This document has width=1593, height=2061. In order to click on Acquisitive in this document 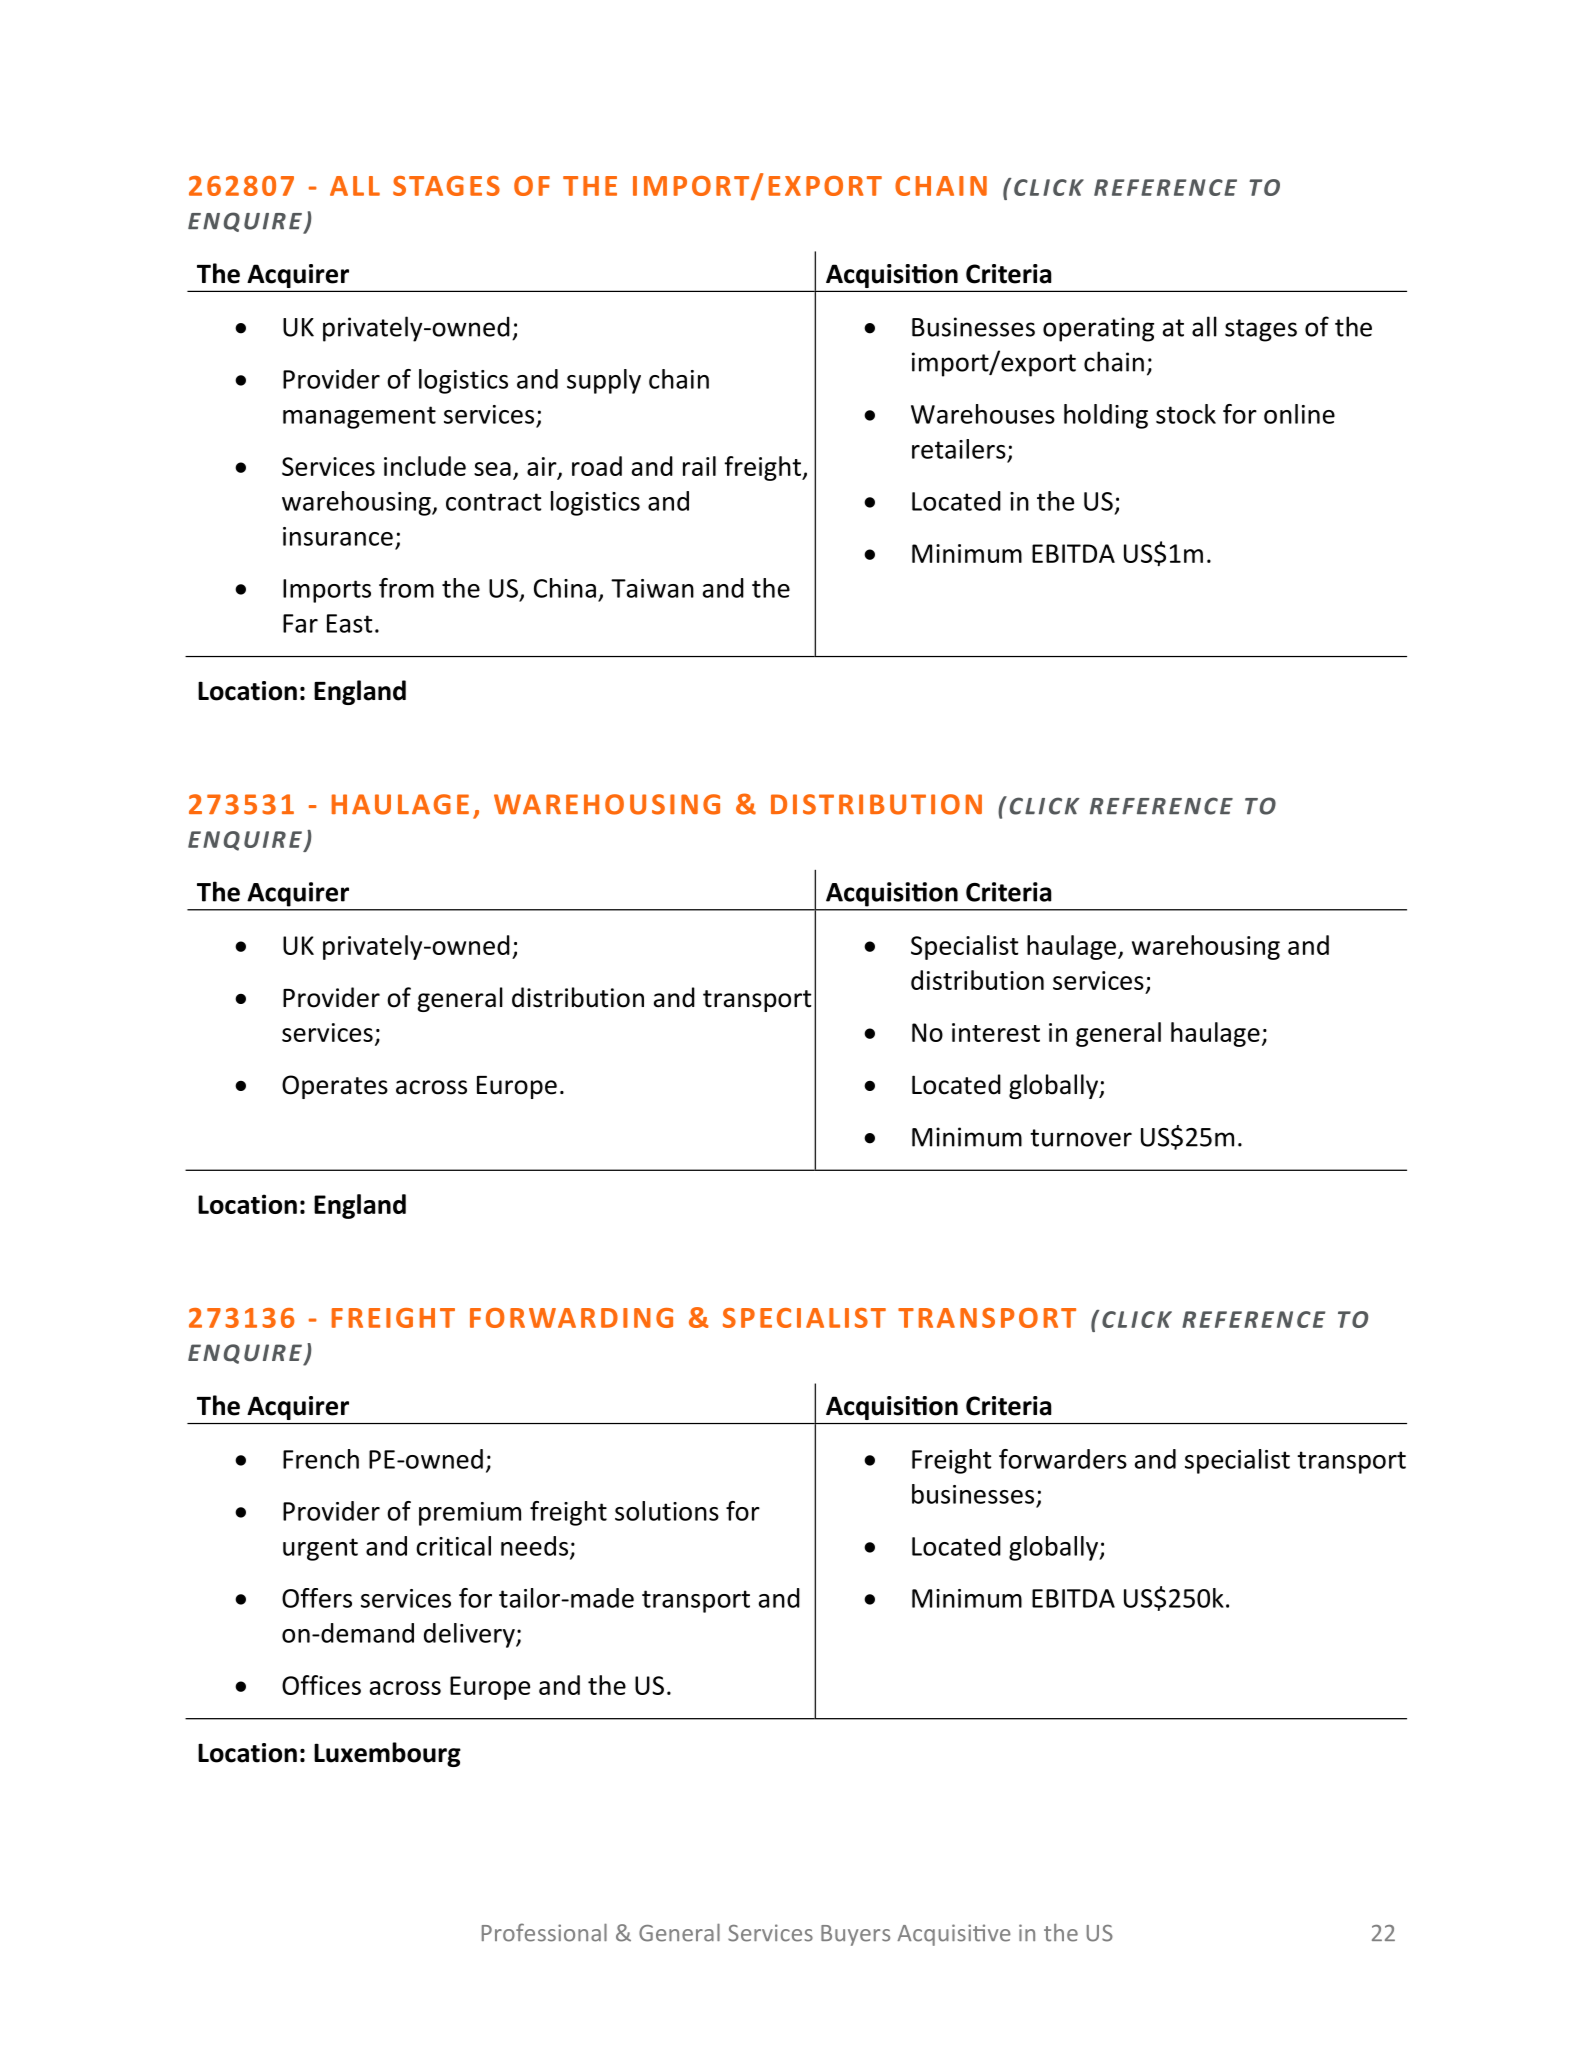, I will do `click(954, 1935)`.
